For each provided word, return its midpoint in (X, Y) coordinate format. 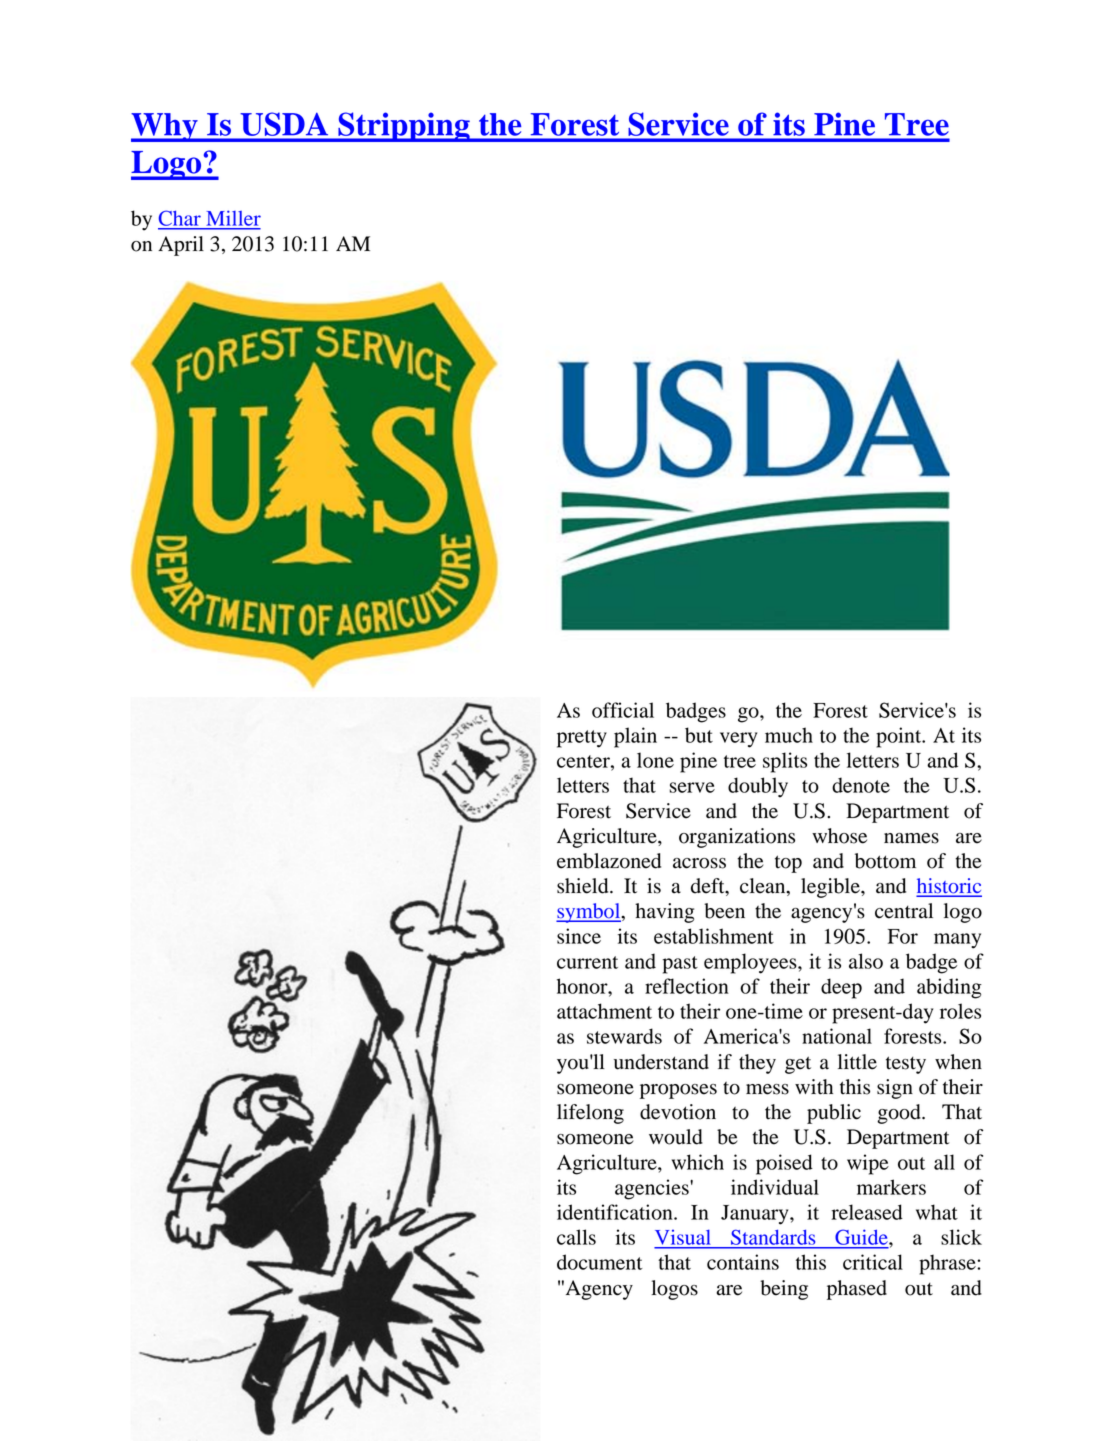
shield (584, 886)
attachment (604, 1011)
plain (635, 737)
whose (839, 836)
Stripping (404, 127)
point (900, 737)
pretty (582, 739)
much (789, 735)
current (587, 962)
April (181, 246)
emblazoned (609, 861)
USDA (284, 124)
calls (576, 1237)
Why (165, 127)
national (837, 1036)
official (623, 710)
